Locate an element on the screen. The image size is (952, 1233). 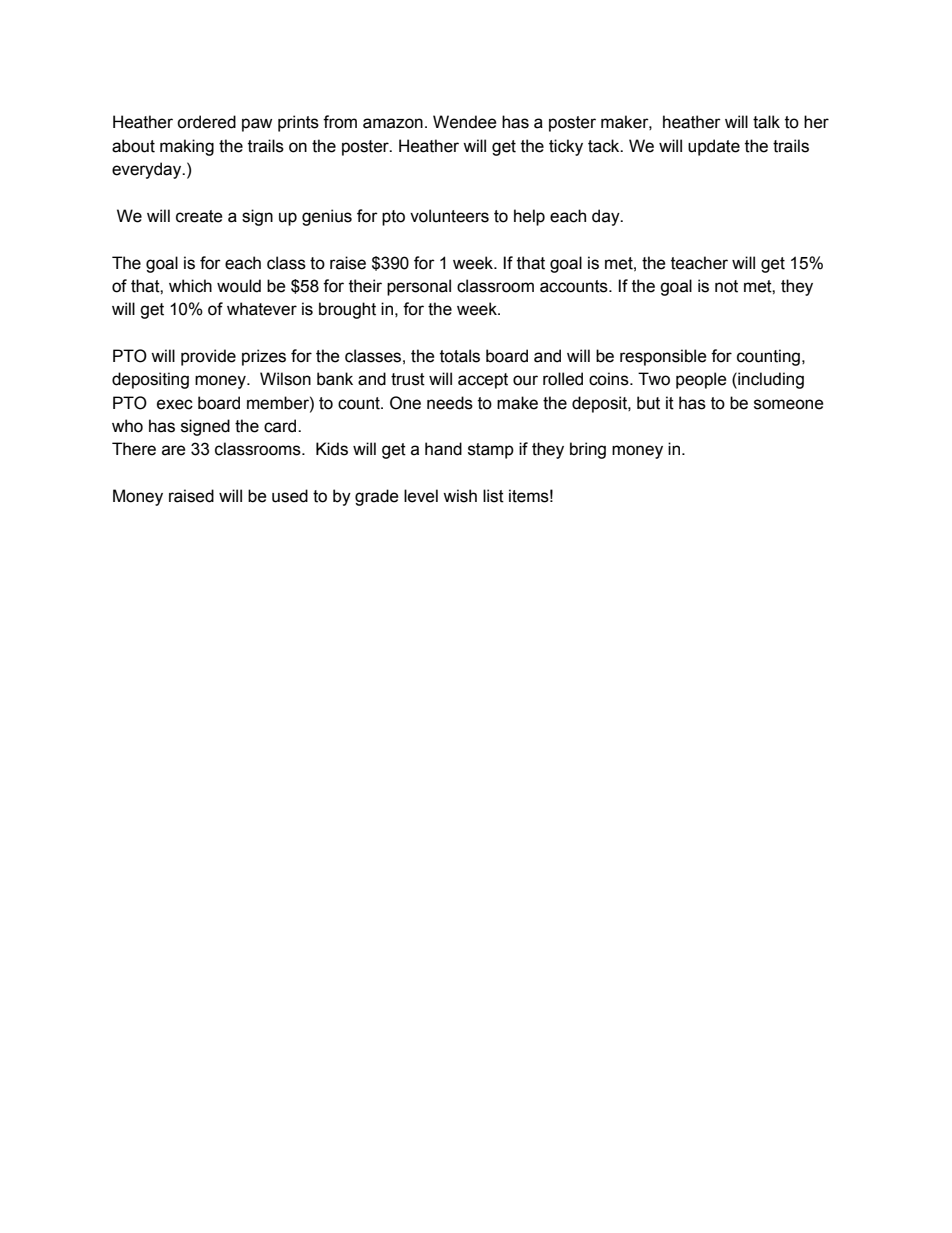
ordered is located at coordinates (206, 122).
